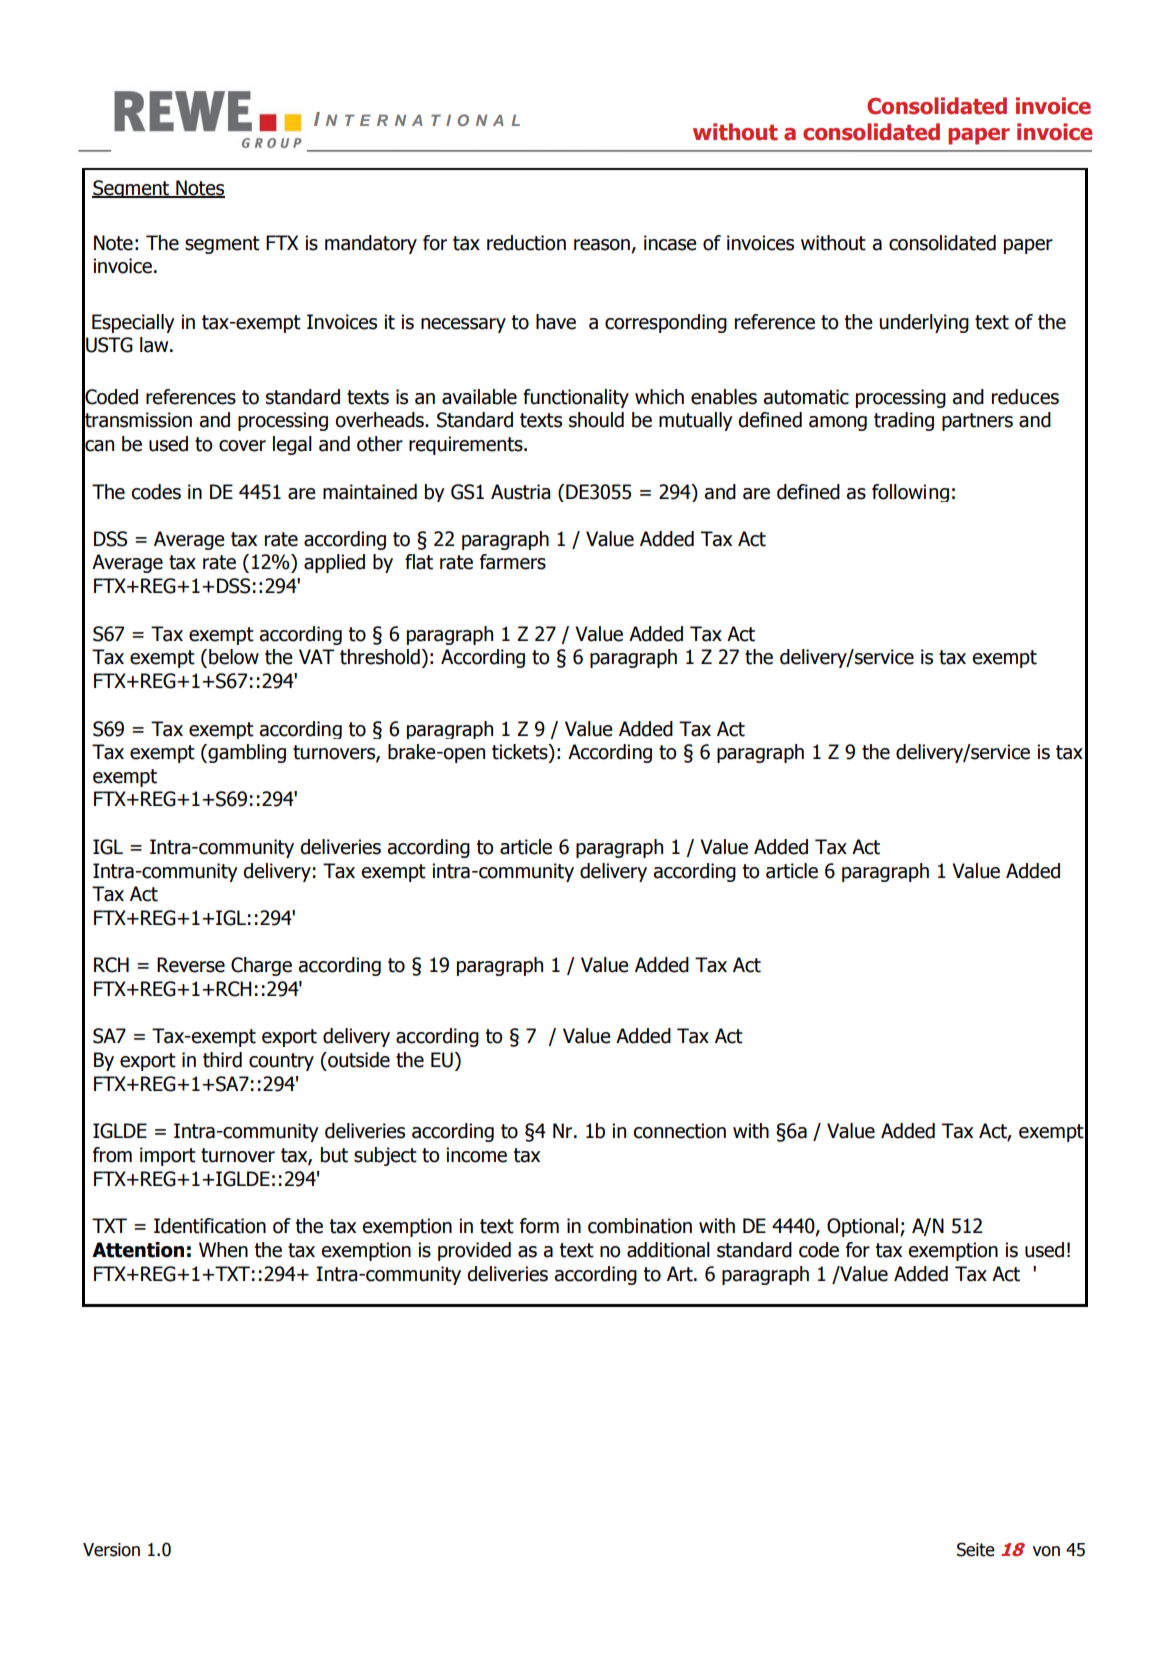 The image size is (1169, 1653). I want to click on tickets, so click(521, 753).
